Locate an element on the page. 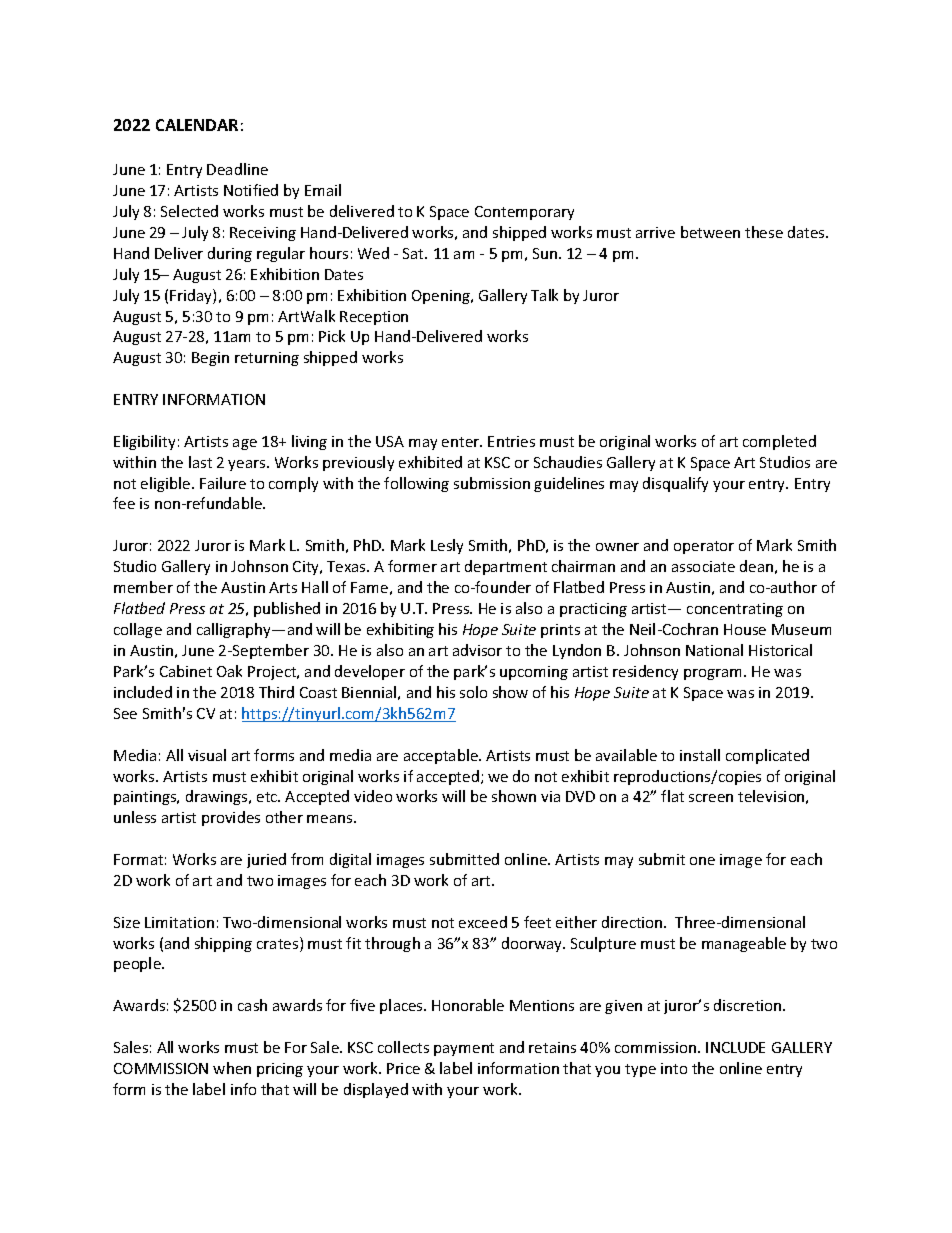 Image resolution: width=952 pixels, height=1233 pixels. Selected is located at coordinates (189, 211).
